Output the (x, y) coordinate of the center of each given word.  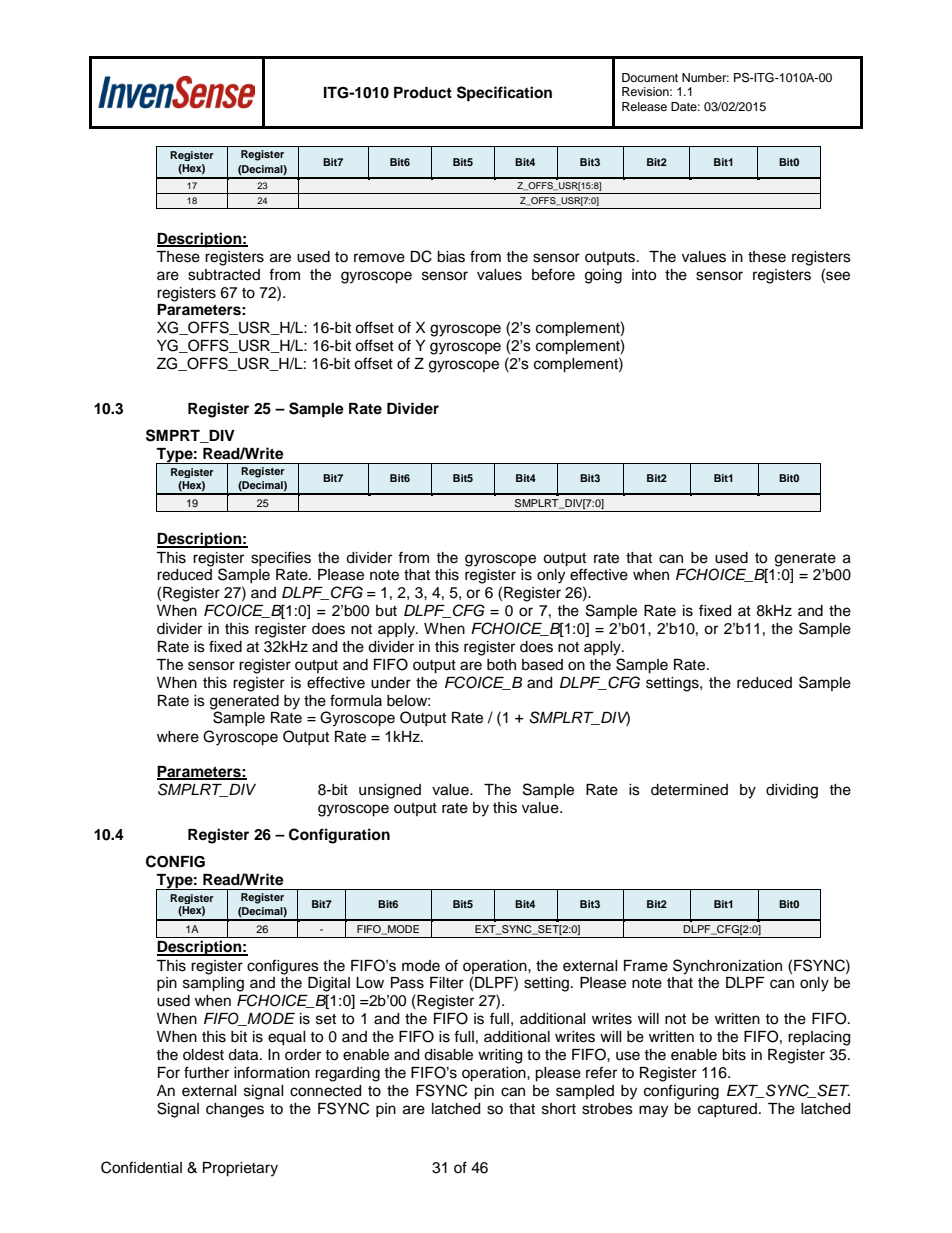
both (501, 665)
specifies (281, 558)
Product (423, 93)
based (542, 665)
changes (235, 1110)
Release (644, 106)
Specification (504, 94)
